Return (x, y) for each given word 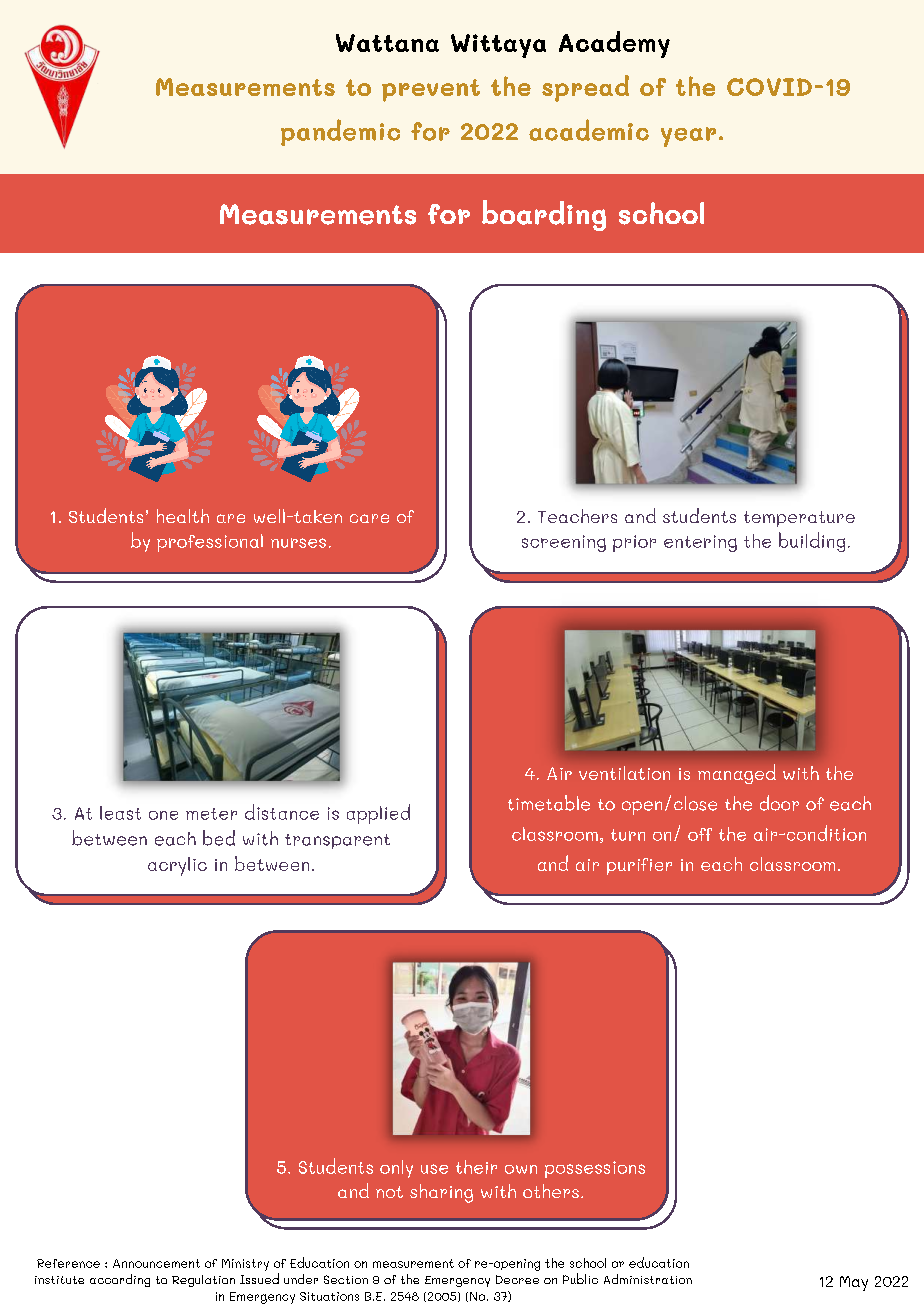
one (163, 815)
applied (378, 814)
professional (210, 543)
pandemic (340, 132)
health (183, 516)
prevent (431, 90)
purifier (639, 866)
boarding (544, 215)
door (779, 803)
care (369, 518)
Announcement (156, 1263)
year (688, 137)
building (812, 542)
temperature (799, 519)
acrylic (177, 866)
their (476, 1167)
